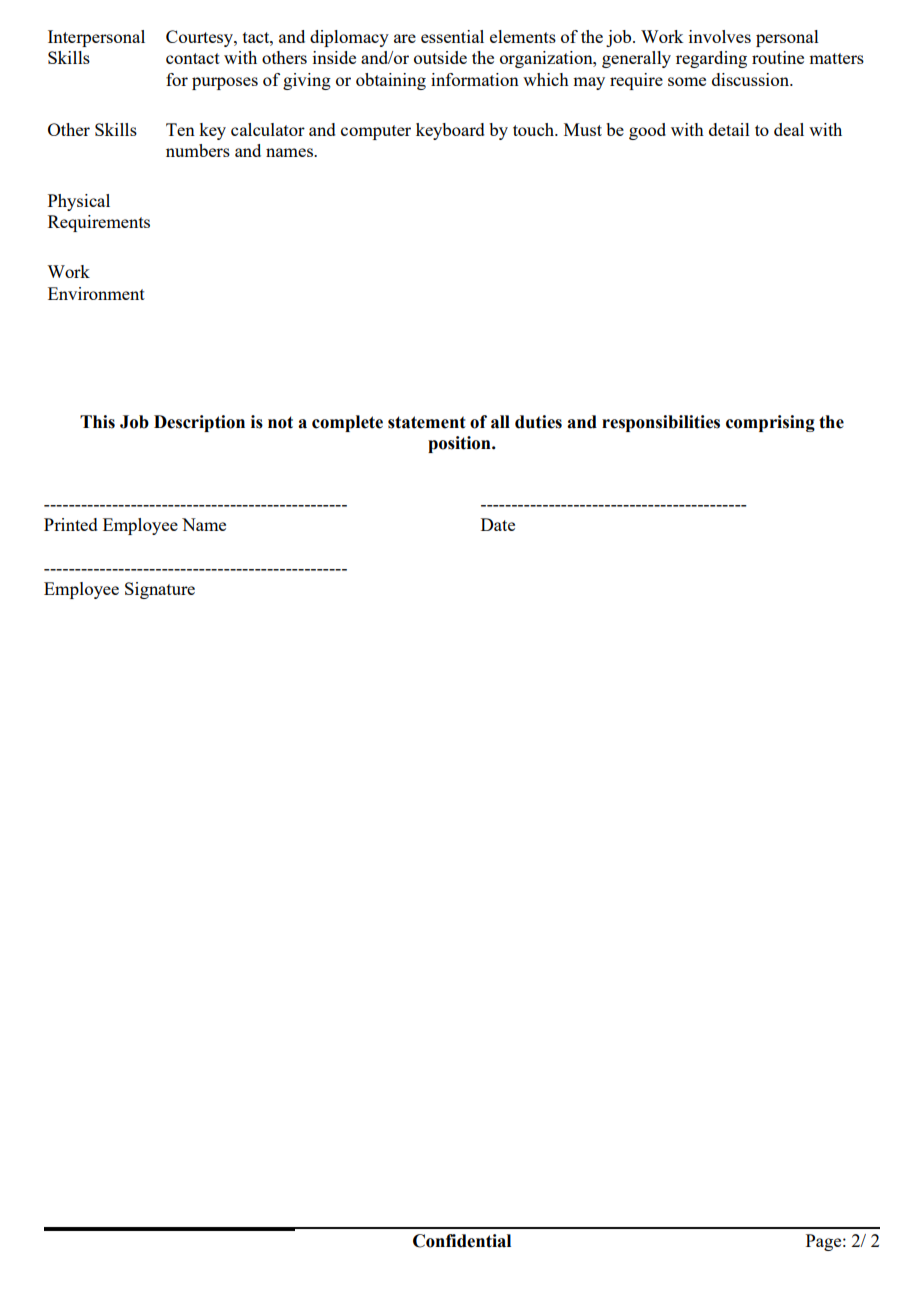  Describe the element at coordinates (498, 524) in the document. I see `Date` at that location.
